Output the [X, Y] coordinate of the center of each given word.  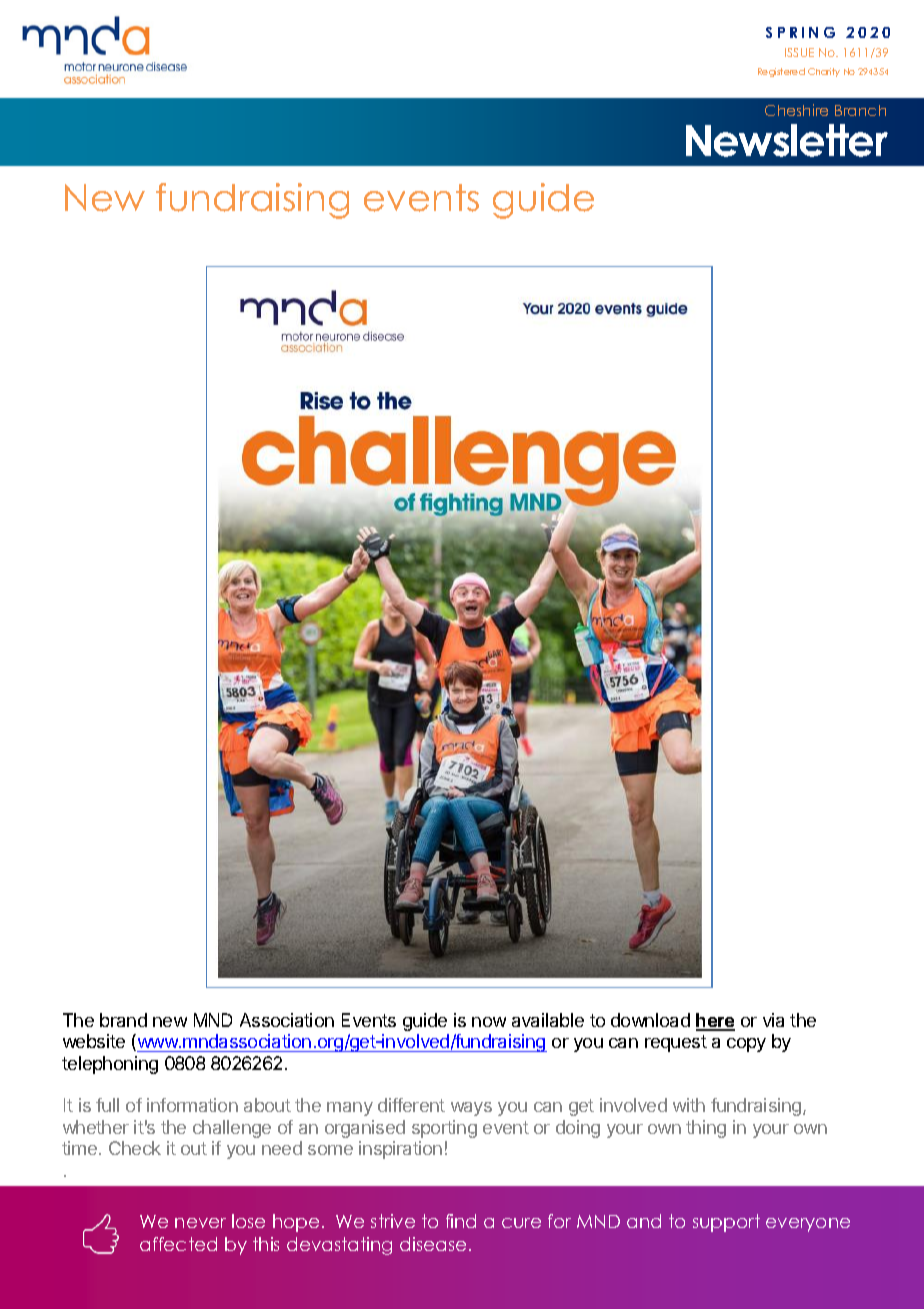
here [715, 1021]
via [773, 1020]
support [726, 1223]
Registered [781, 72]
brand [123, 1020]
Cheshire [796, 110]
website [94, 1041]
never [200, 1223]
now [489, 1022]
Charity [824, 72]
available [548, 1020]
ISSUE [799, 52]
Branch [860, 110]
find [461, 1221]
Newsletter [787, 140]
